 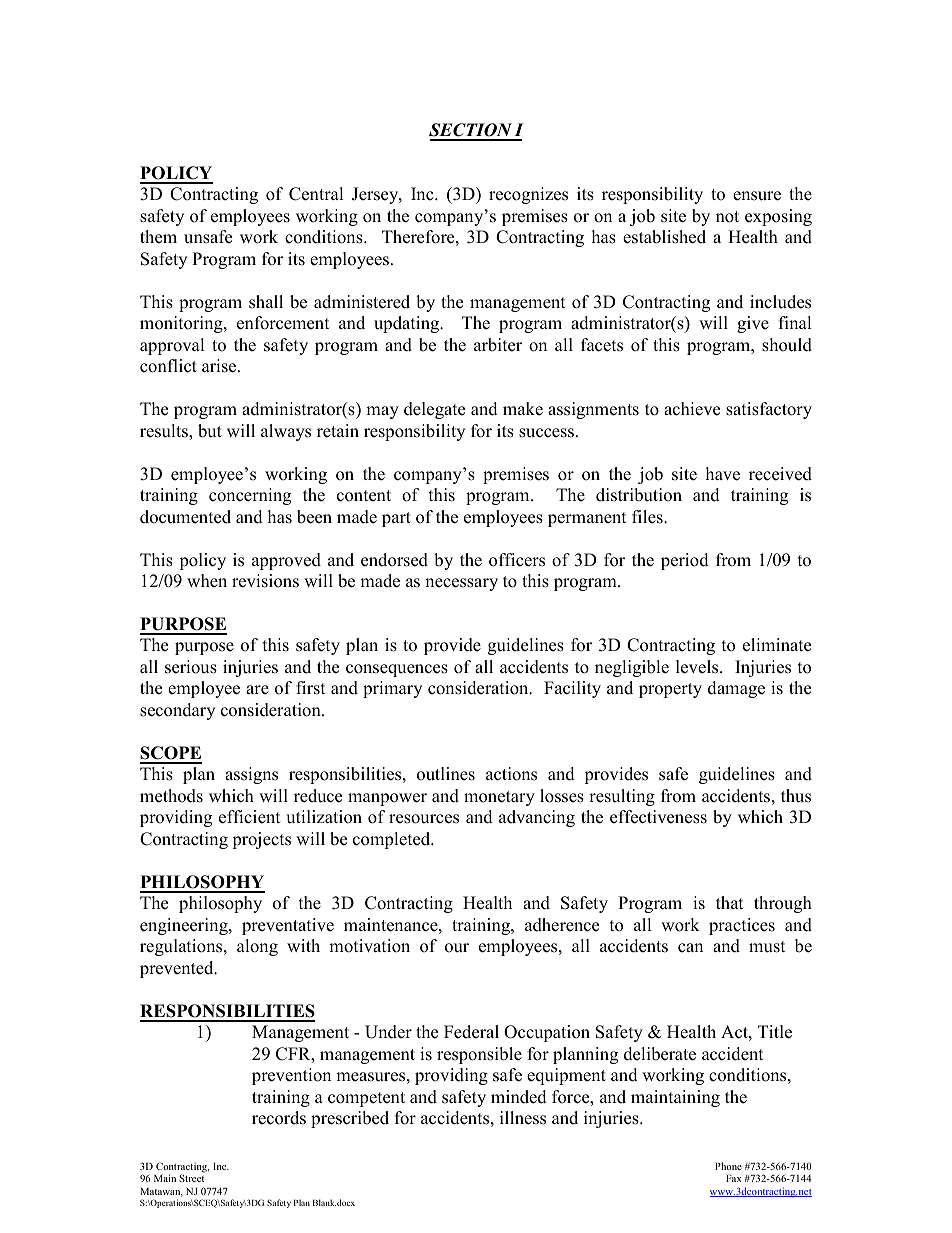 I want to click on engineering, so click(x=185, y=926).
